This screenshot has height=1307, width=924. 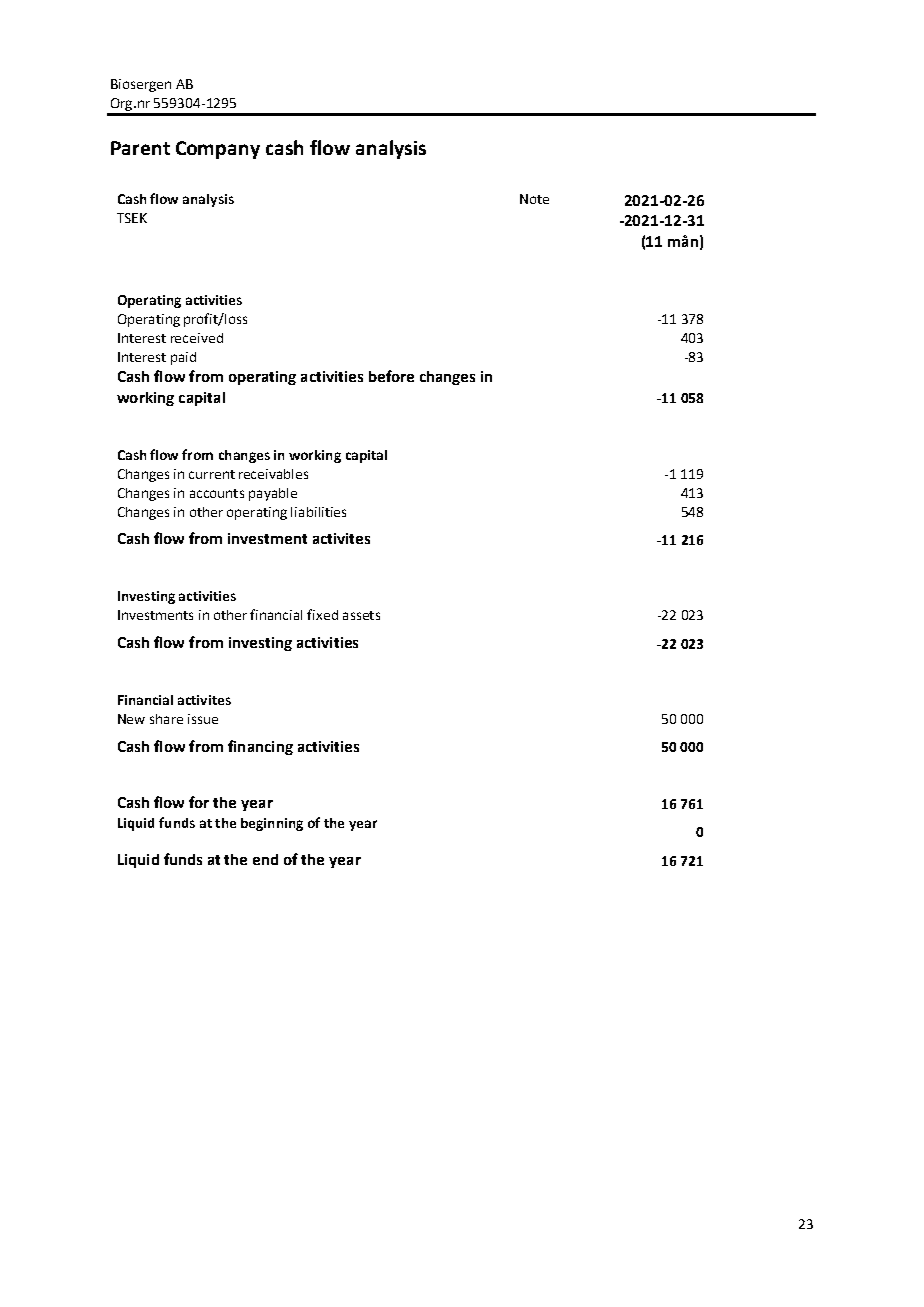 I want to click on before, so click(x=391, y=376).
